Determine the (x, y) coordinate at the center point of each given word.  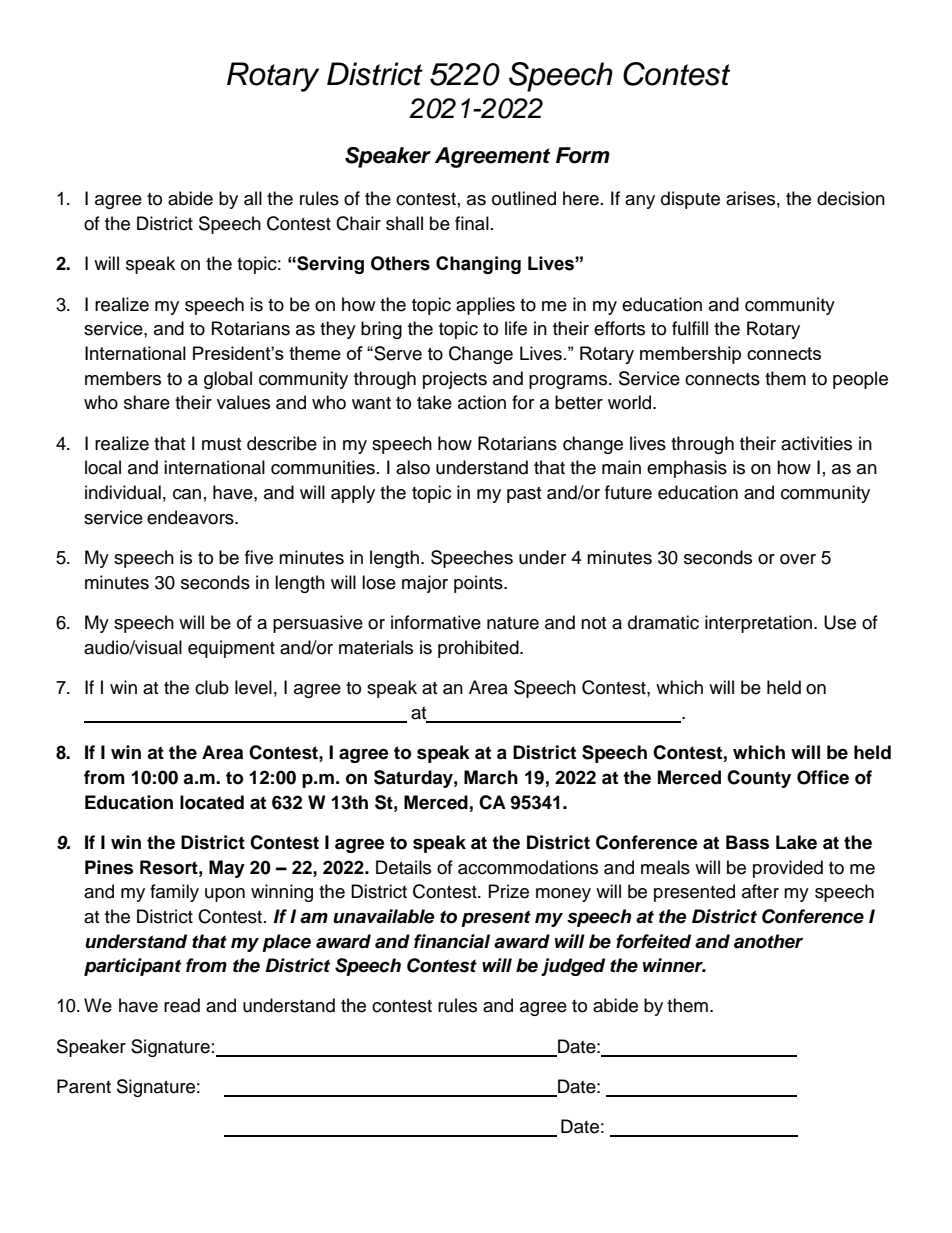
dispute (690, 200)
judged (573, 967)
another (768, 941)
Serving (329, 265)
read (182, 1005)
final (472, 223)
